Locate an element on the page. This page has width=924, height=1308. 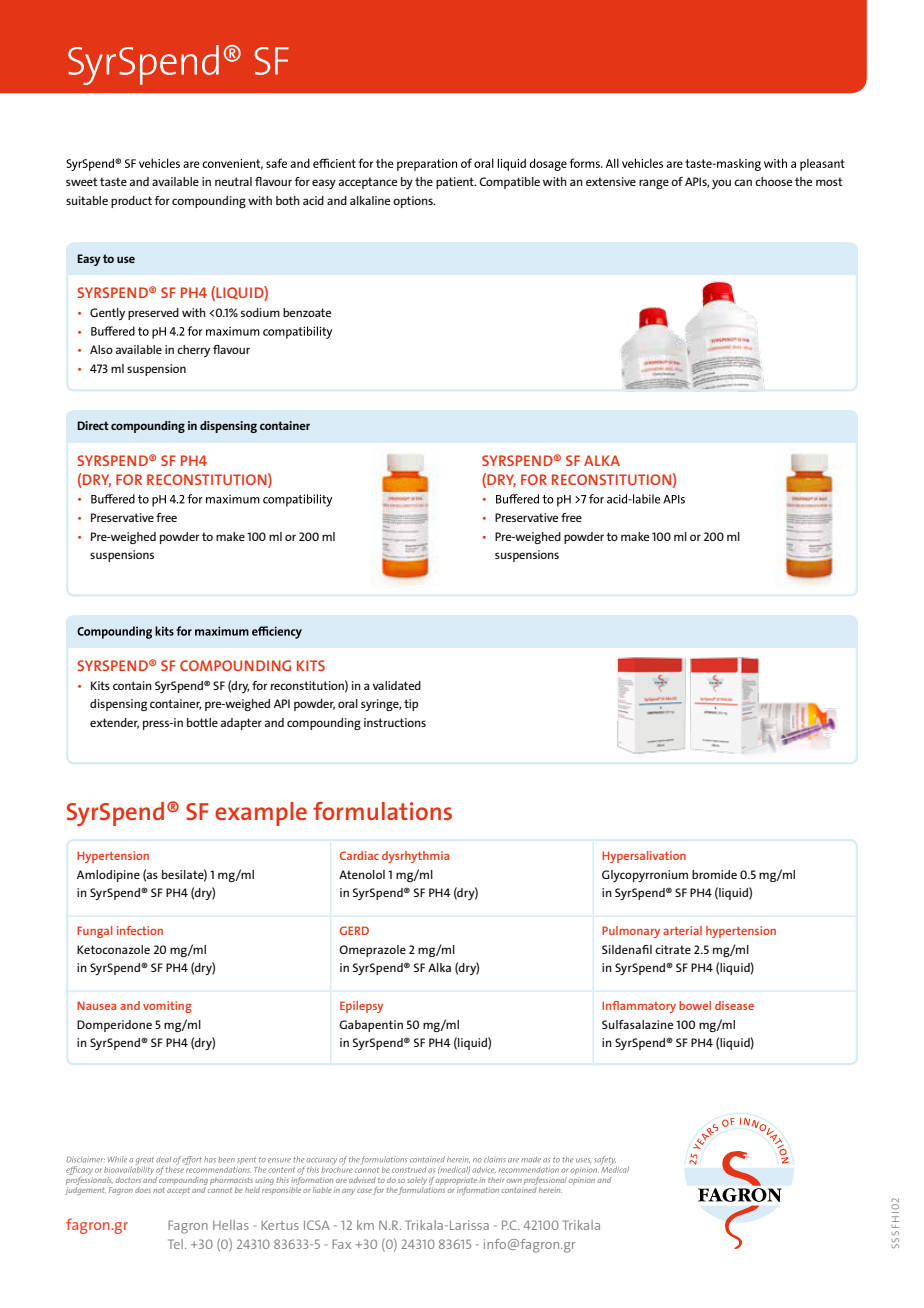
Direct is located at coordinates (93, 425).
